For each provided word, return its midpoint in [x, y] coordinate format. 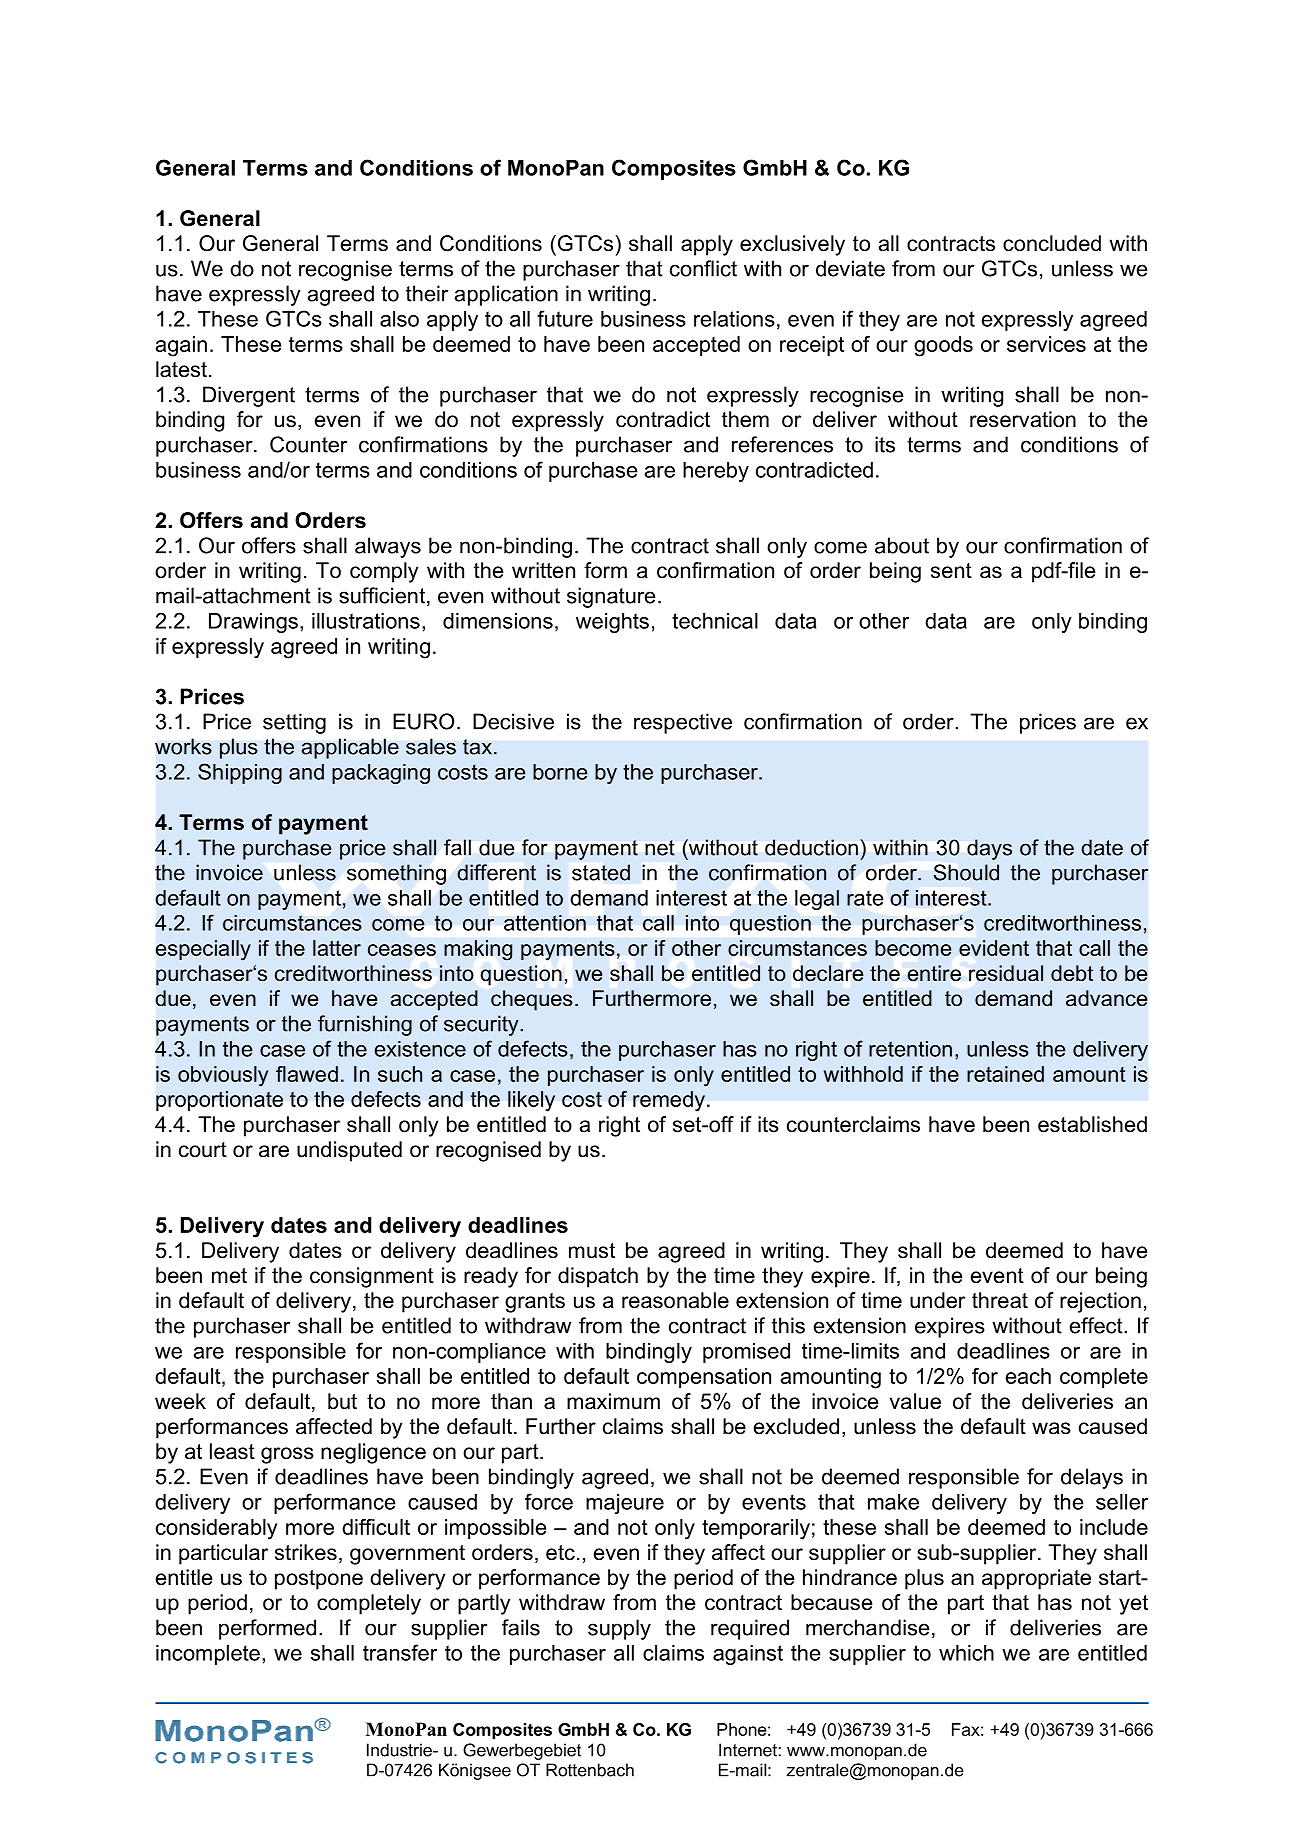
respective [683, 723]
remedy [669, 1101]
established [1092, 1124]
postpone [319, 1580]
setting [294, 723]
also [399, 319]
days [989, 849]
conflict [703, 268]
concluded [1052, 243]
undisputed [349, 1151]
